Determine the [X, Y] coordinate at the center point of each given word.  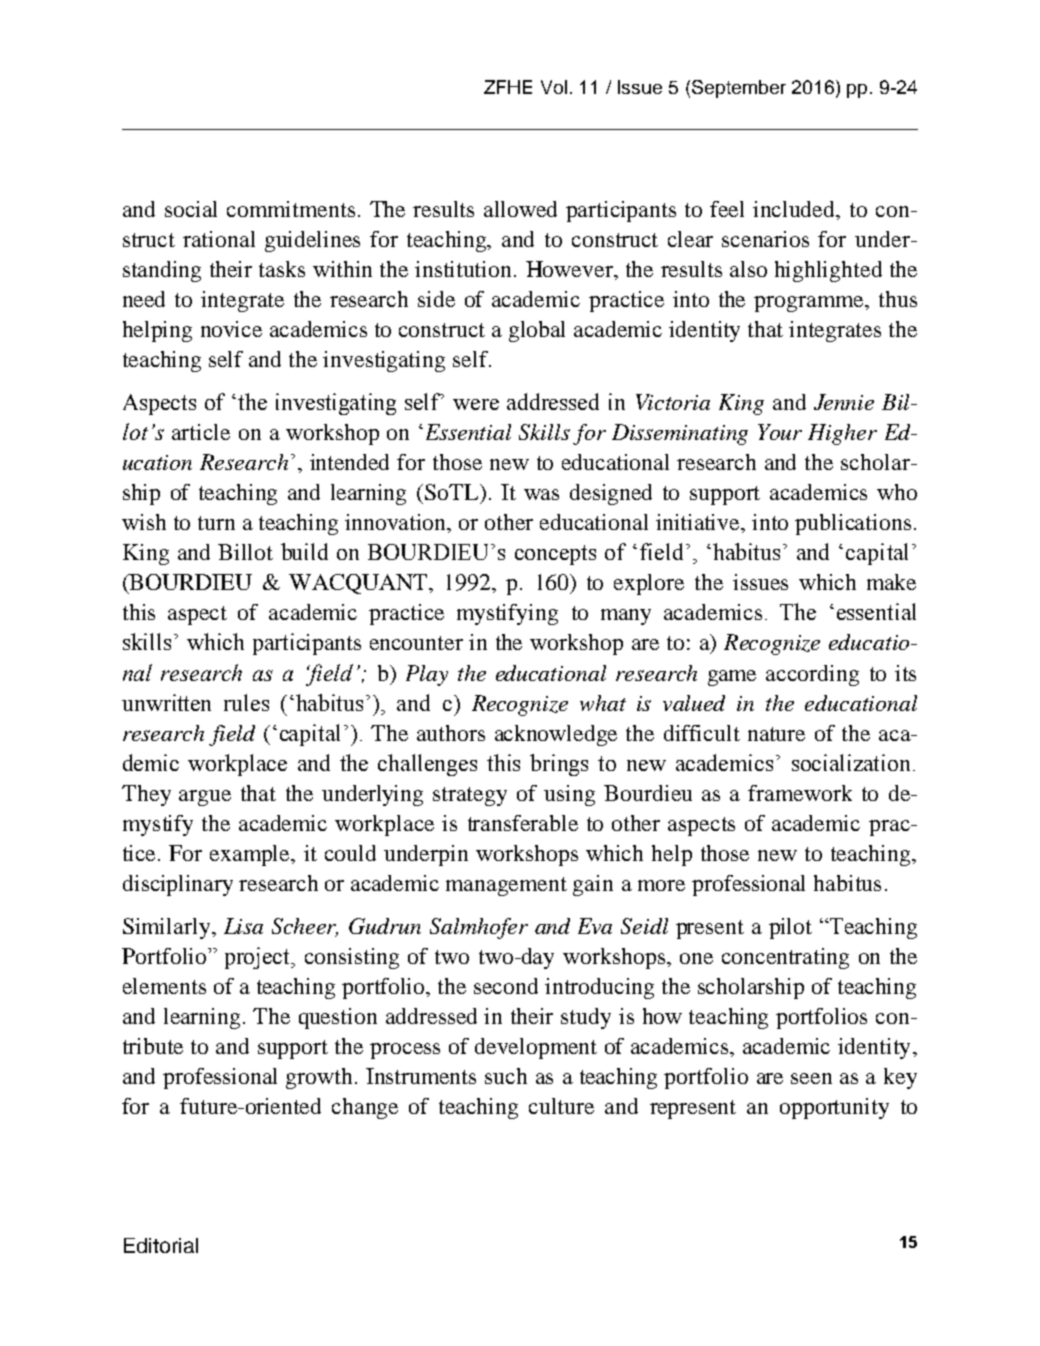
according [812, 675]
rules [246, 702]
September [739, 89]
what [603, 703]
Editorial [161, 1245]
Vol [554, 87]
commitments [291, 209]
